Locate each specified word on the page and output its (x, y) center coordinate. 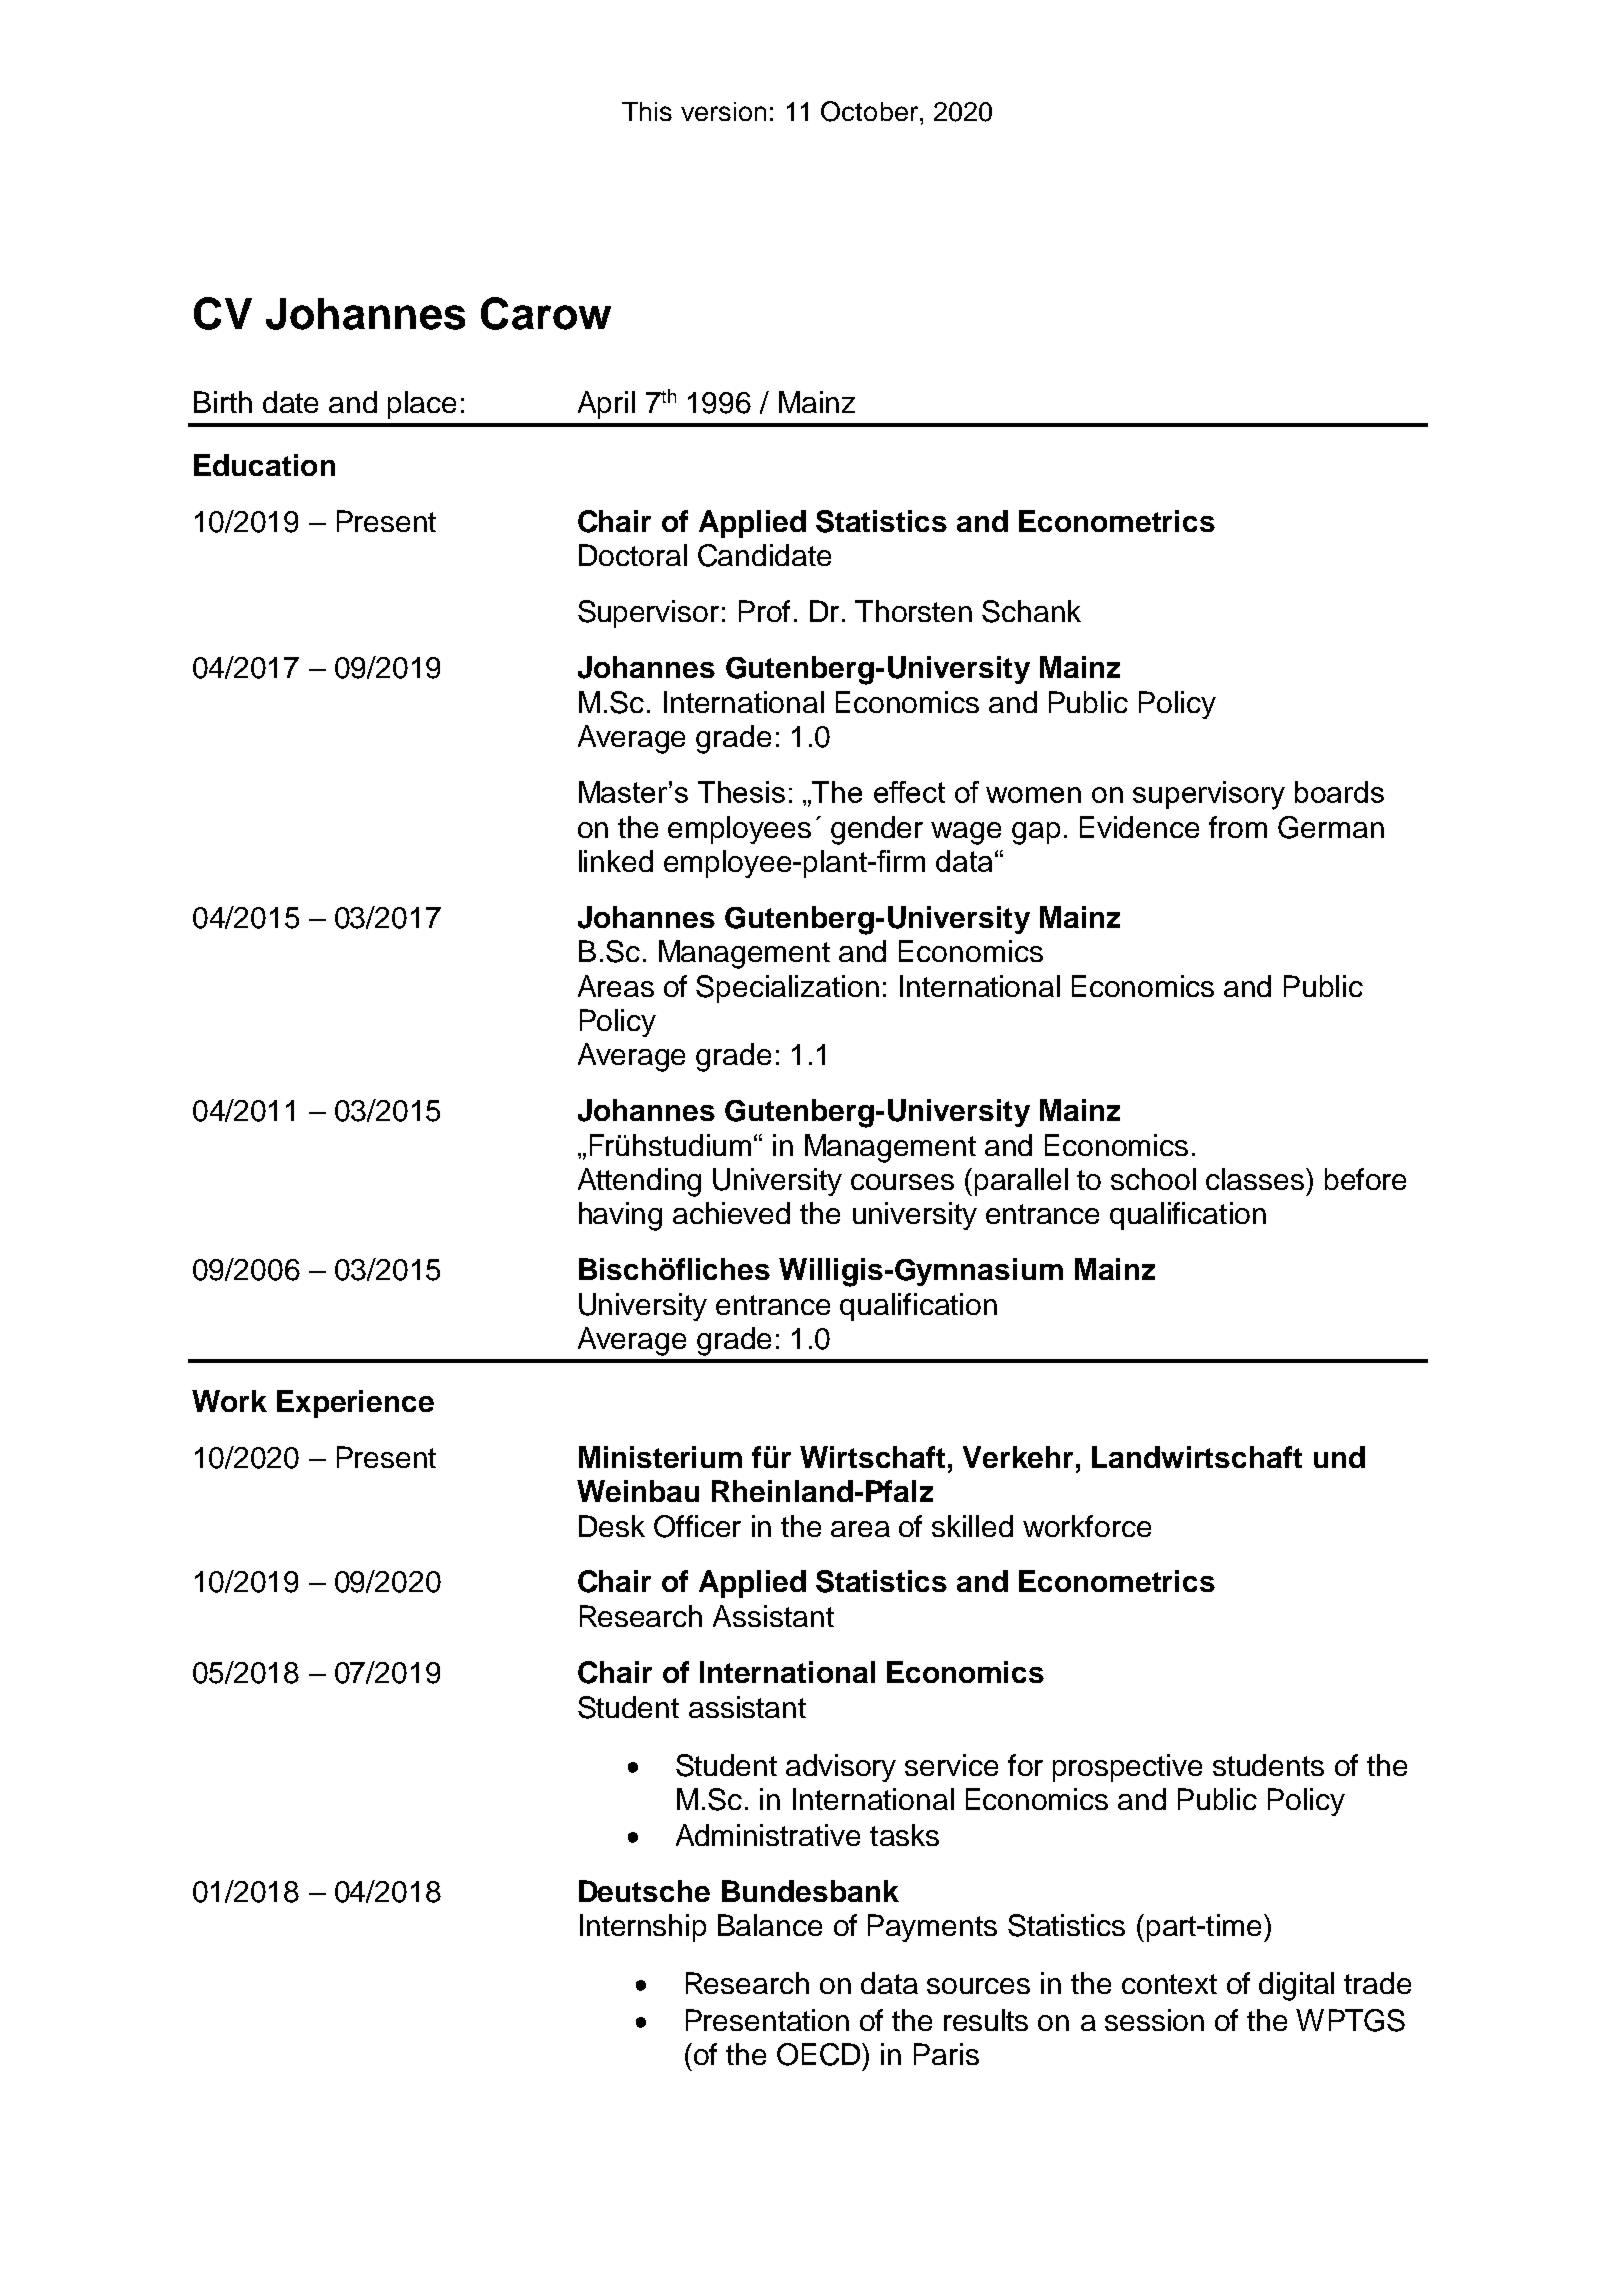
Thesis (741, 792)
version (723, 111)
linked (616, 861)
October (869, 111)
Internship (643, 1928)
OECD (820, 2054)
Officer (697, 1526)
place (422, 405)
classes (1256, 1179)
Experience (355, 1404)
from (1238, 827)
